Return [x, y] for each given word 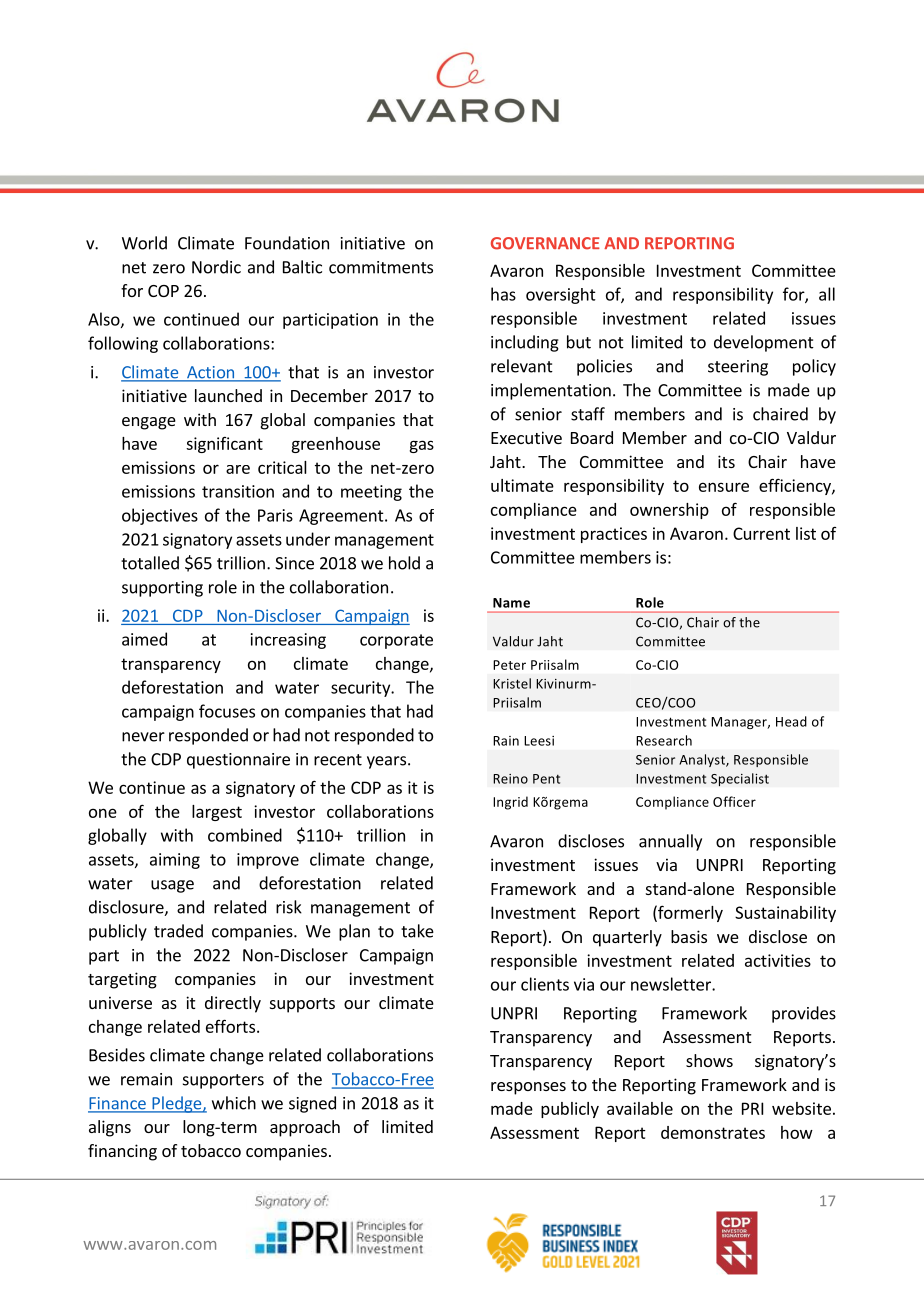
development [764, 343]
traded [178, 931]
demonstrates [713, 1132]
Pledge [177, 1104]
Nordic [216, 267]
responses [528, 1088]
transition [238, 491]
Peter [509, 665]
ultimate [522, 485]
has [503, 294]
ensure [724, 487]
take [417, 931]
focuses [227, 711]
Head [791, 721]
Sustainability [785, 914]
